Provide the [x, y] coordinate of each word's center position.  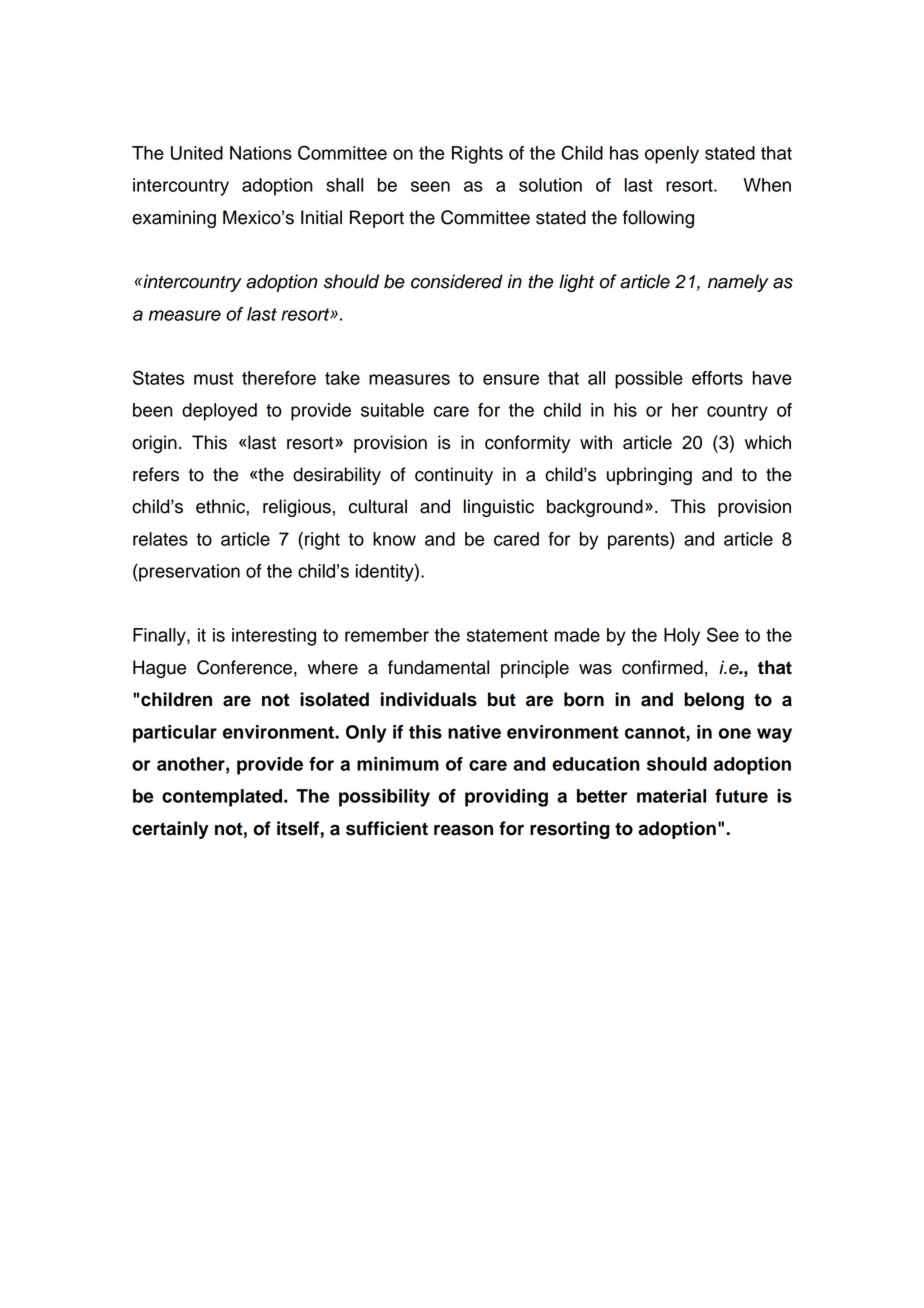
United [197, 153]
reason [463, 830]
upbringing [649, 476]
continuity [454, 476]
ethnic [221, 506]
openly [672, 155]
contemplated [223, 798]
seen [430, 186]
